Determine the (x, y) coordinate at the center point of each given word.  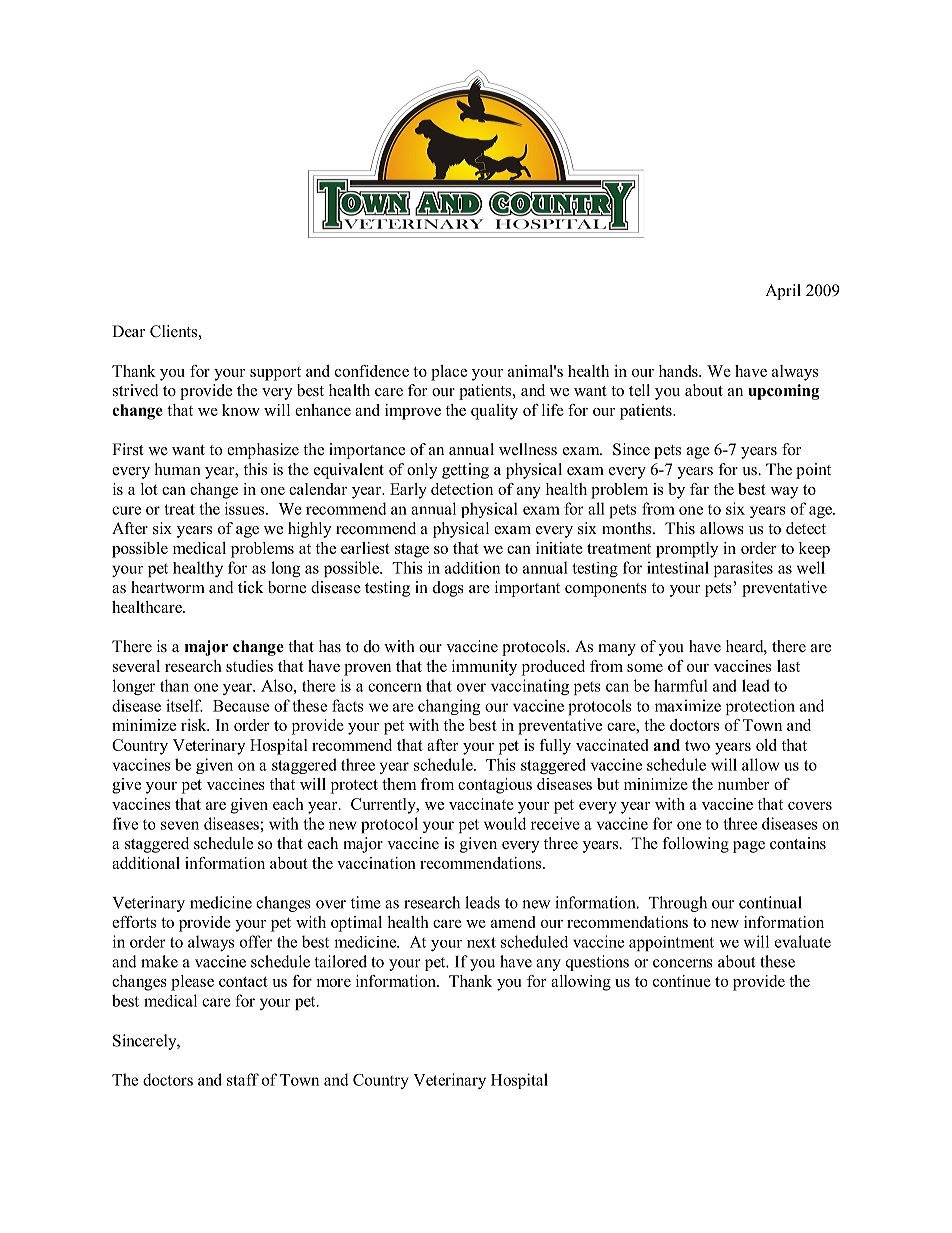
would (505, 823)
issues (246, 508)
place (449, 373)
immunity (484, 668)
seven (180, 825)
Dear (128, 331)
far (699, 489)
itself (184, 705)
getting (465, 471)
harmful (681, 685)
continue (682, 981)
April (783, 292)
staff (243, 1079)
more (333, 983)
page (749, 847)
